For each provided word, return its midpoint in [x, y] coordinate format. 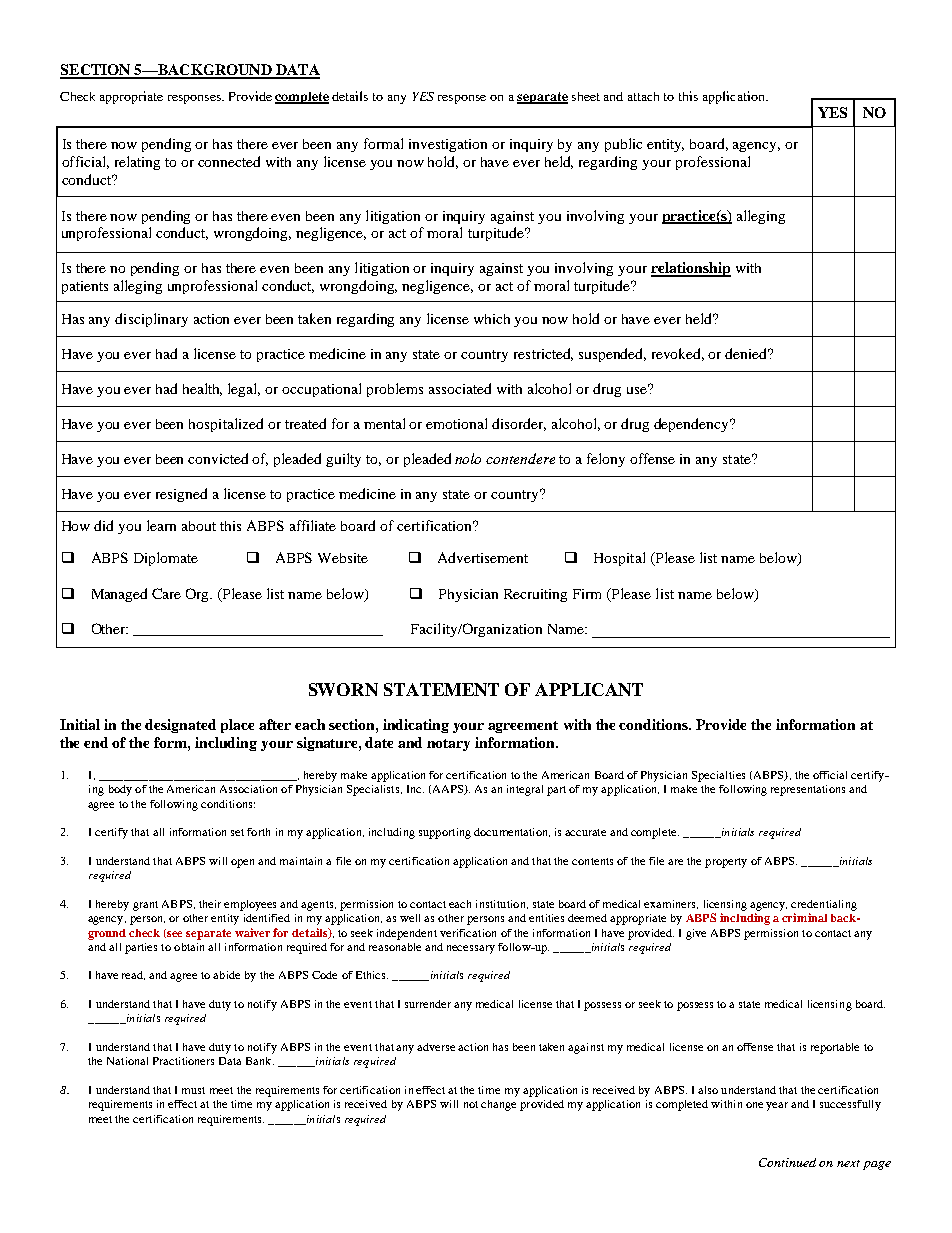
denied [747, 353]
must [193, 1090]
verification [468, 933]
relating [137, 163]
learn [161, 525]
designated [180, 726]
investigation [448, 145]
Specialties [718, 776]
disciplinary [151, 320]
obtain [189, 947]
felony [606, 460]
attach [643, 96]
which [492, 319]
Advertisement [483, 557]
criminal [804, 917]
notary [448, 745]
